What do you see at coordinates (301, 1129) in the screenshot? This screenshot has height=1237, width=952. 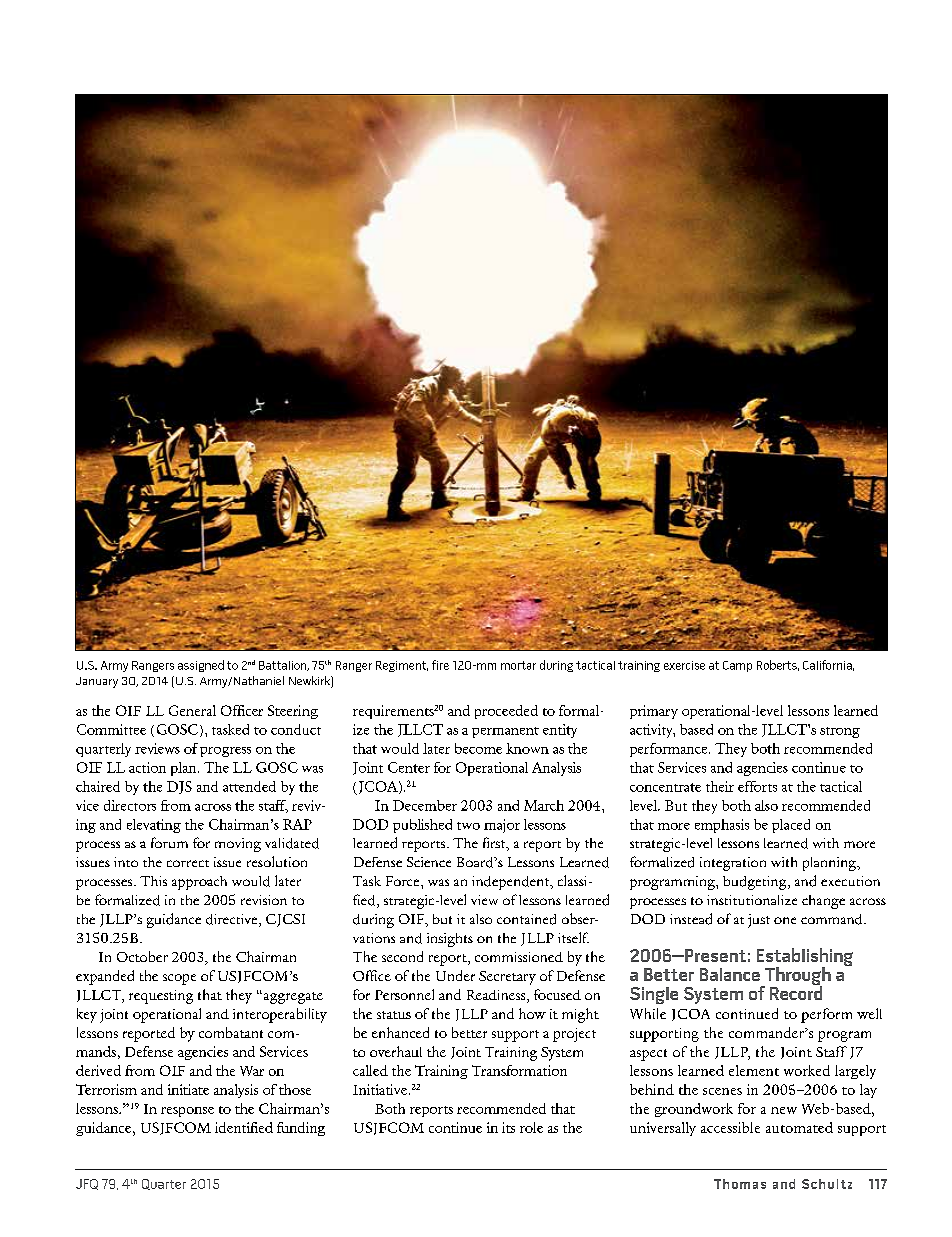 I see `funding` at bounding box center [301, 1129].
